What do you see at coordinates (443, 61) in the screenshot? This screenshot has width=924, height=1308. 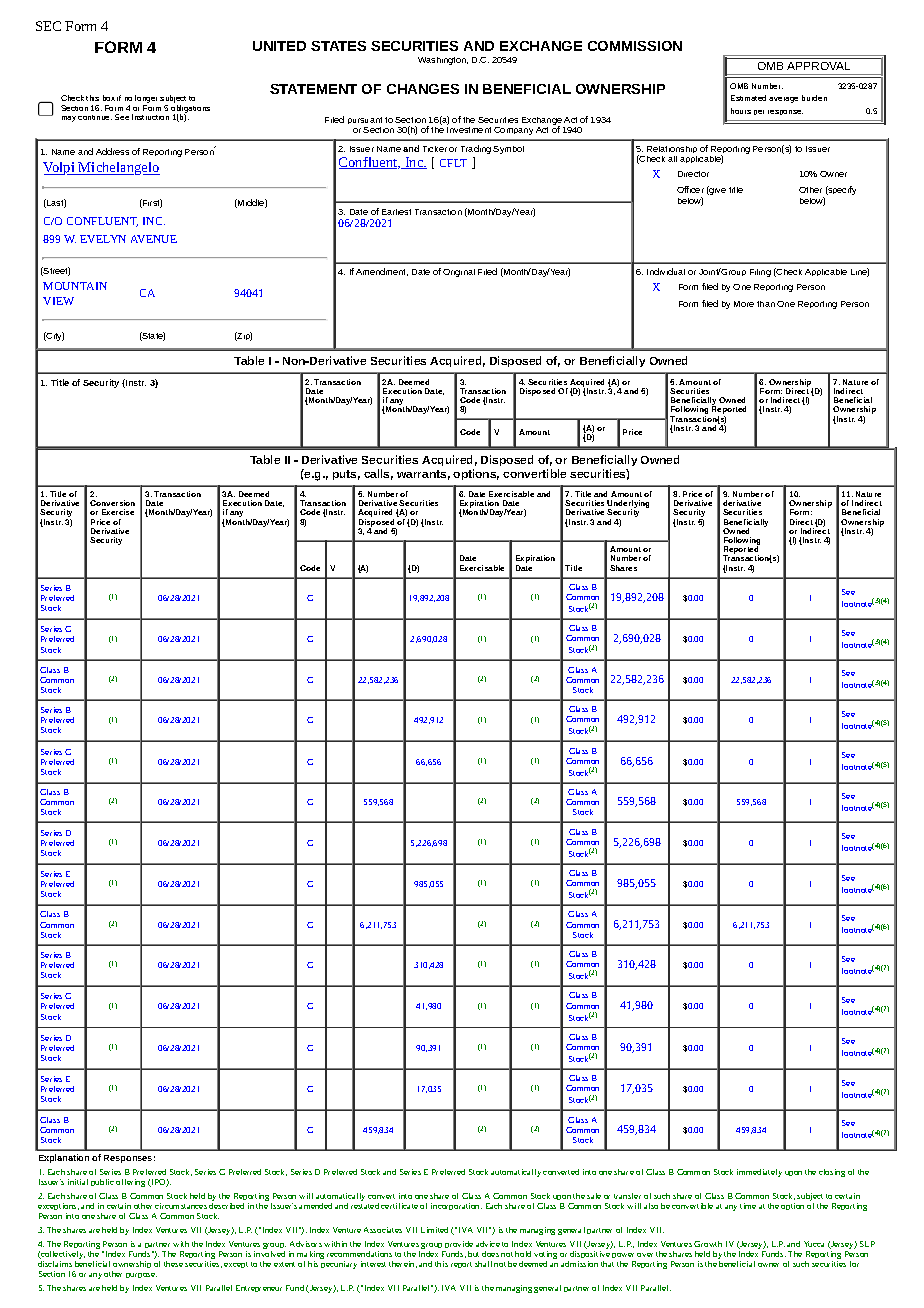 I see `Washington` at bounding box center [443, 61].
